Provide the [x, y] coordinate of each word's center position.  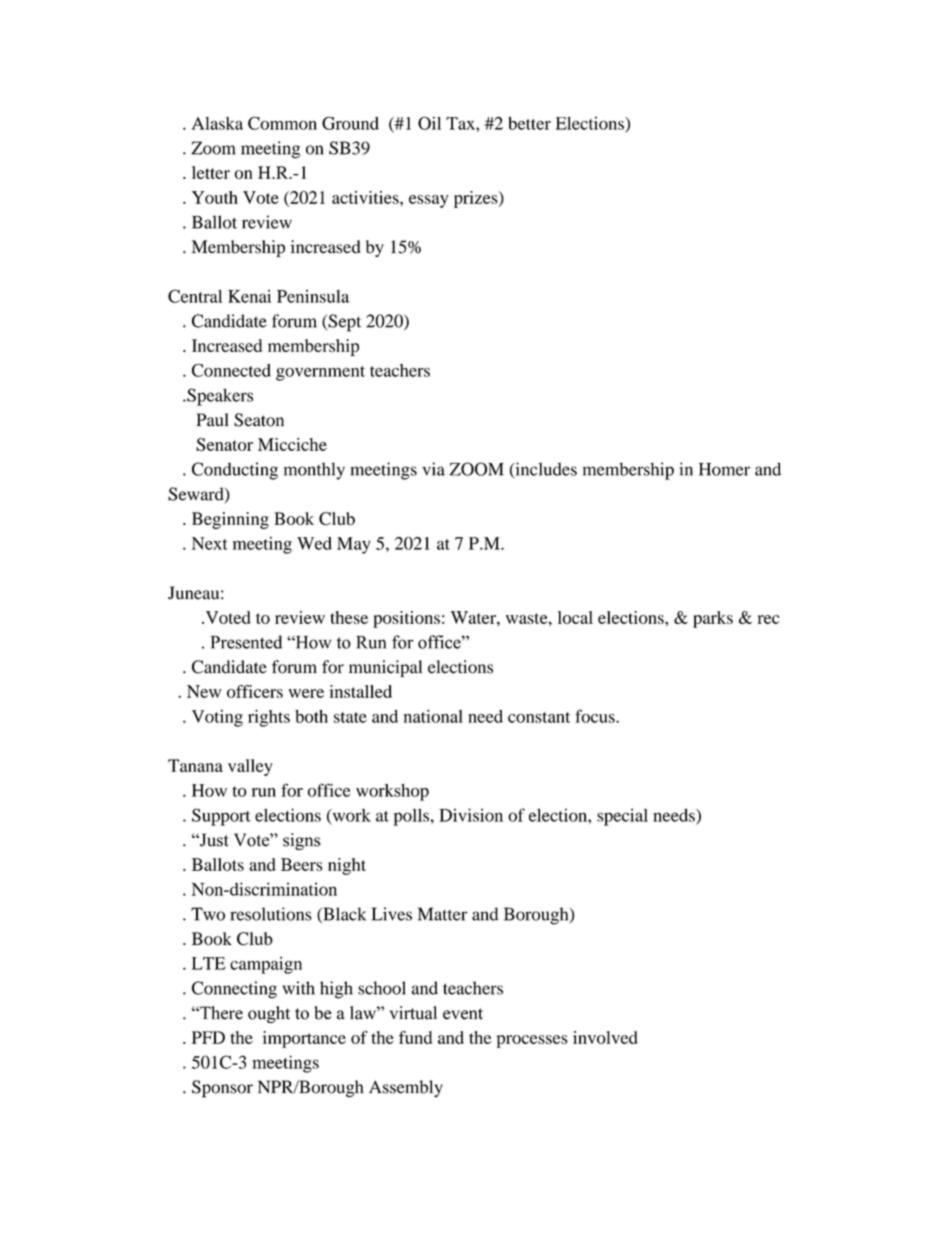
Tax [461, 123]
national [433, 716]
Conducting [235, 471]
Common [282, 123]
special [622, 817]
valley [250, 767]
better [529, 123]
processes [532, 1041]
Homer [724, 469]
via [433, 469]
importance [304, 1039]
